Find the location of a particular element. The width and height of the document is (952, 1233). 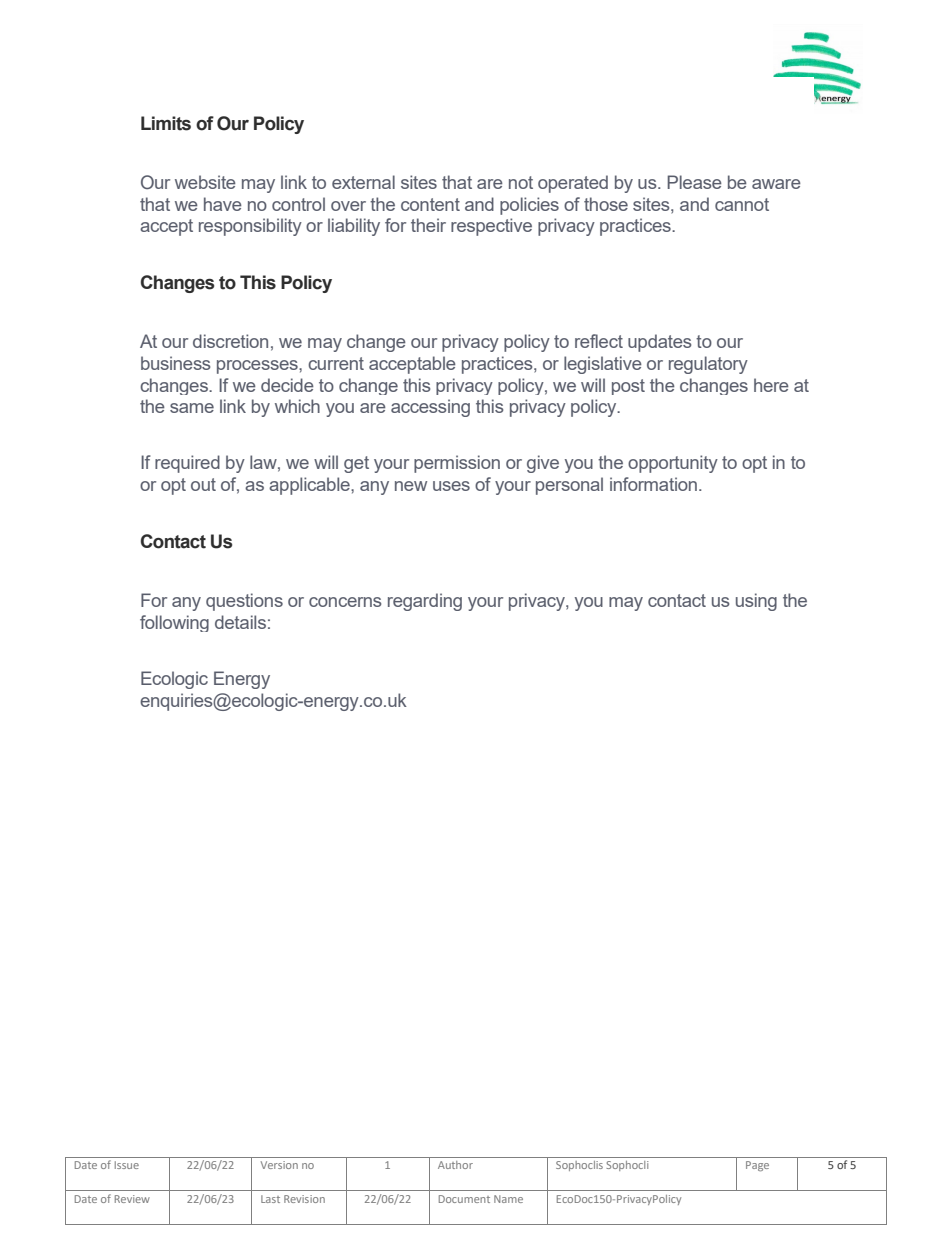

Please is located at coordinates (694, 182).
